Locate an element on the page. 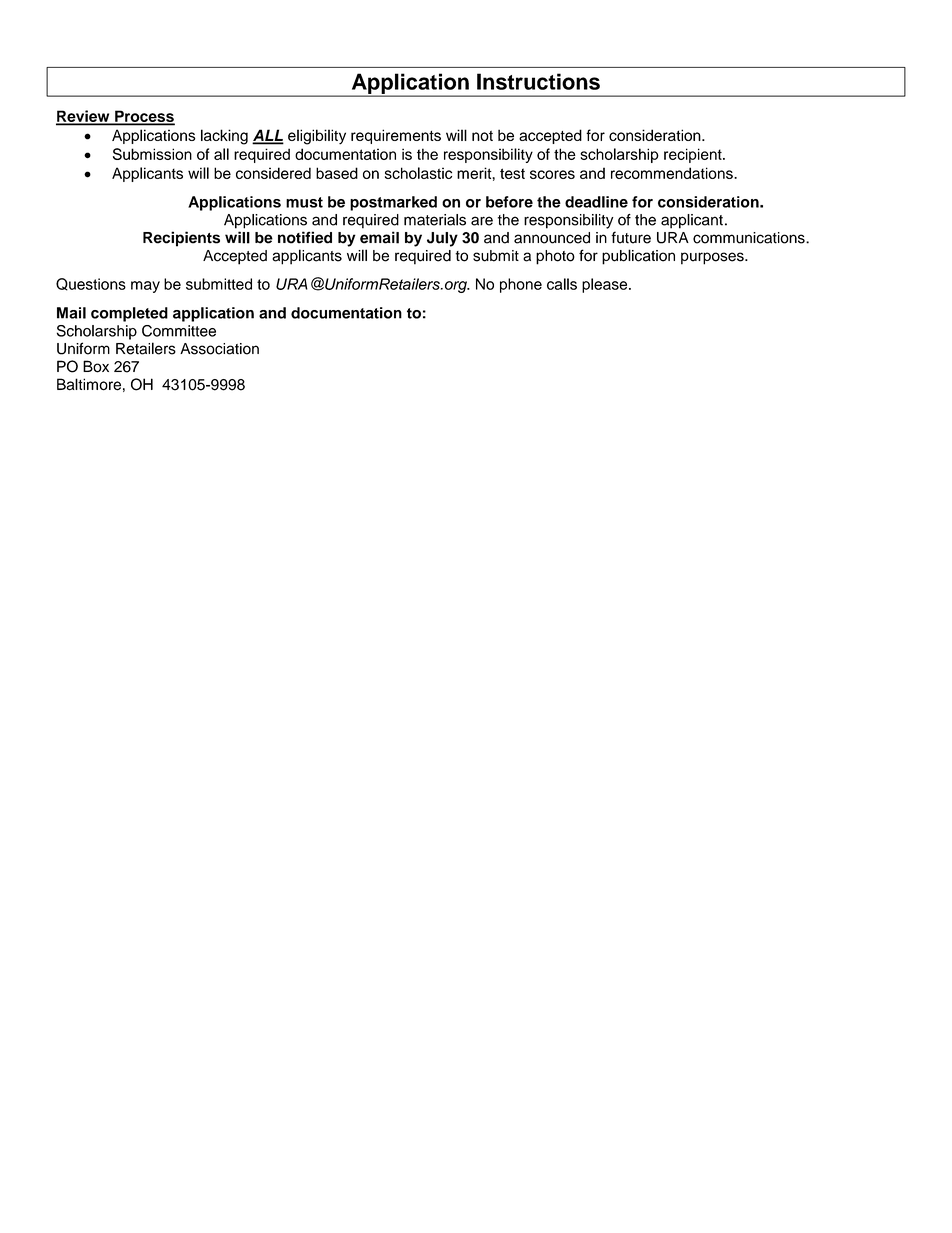  requirements is located at coordinates (396, 136).
